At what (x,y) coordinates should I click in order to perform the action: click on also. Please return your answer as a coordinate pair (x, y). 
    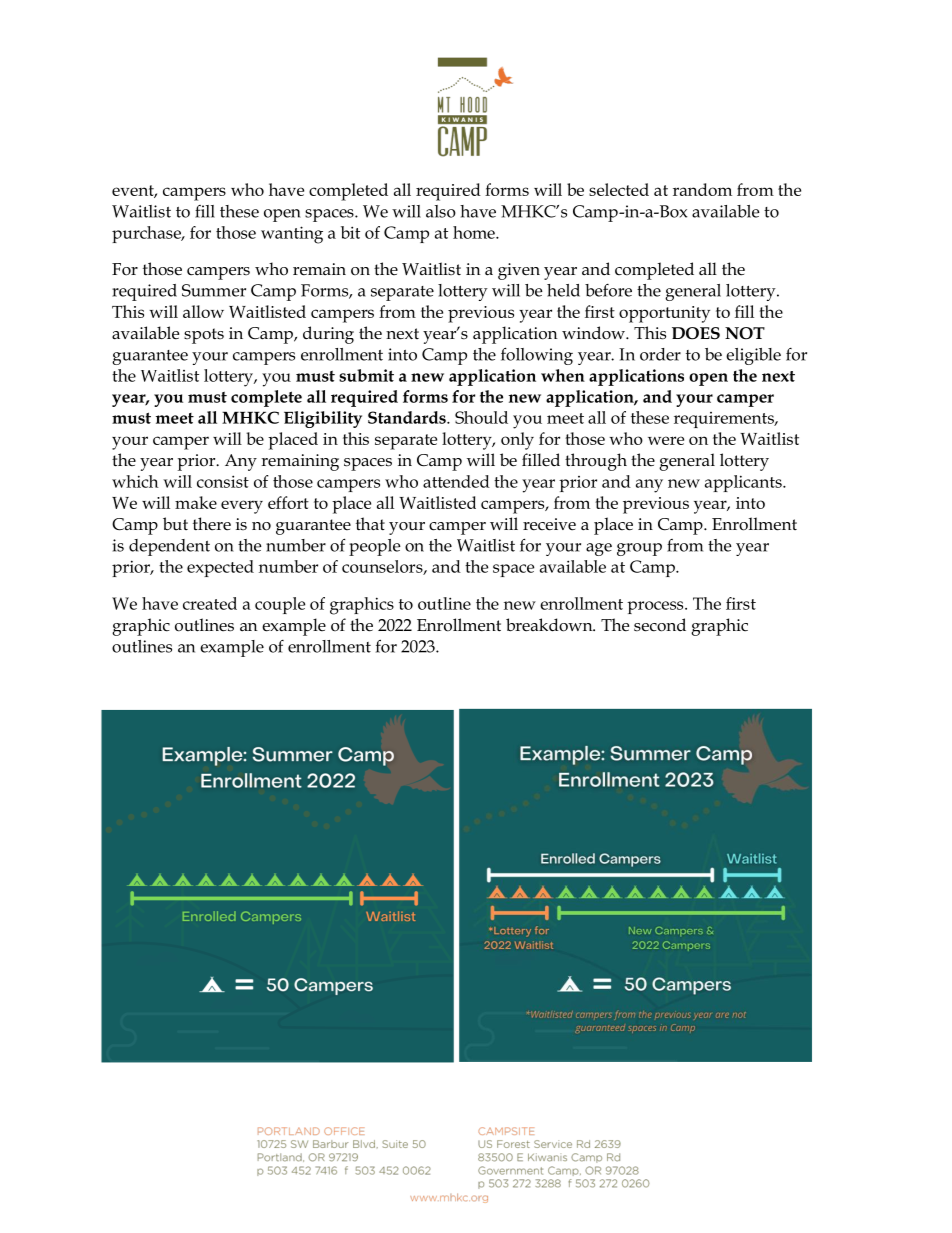
    Looking at the image, I should click on (441, 211).
